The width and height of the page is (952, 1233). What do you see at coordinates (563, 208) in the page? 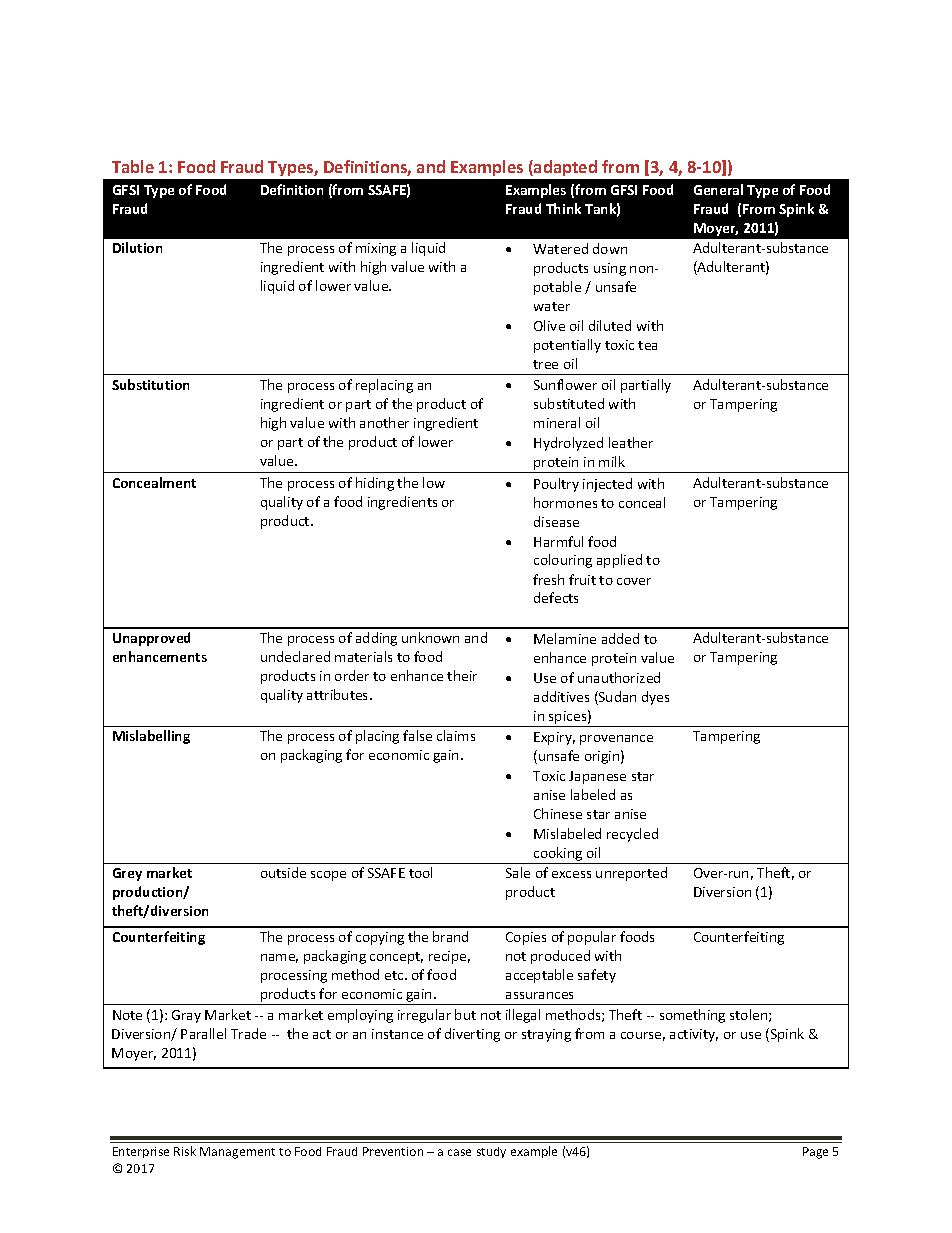
I see `Think` at bounding box center [563, 208].
